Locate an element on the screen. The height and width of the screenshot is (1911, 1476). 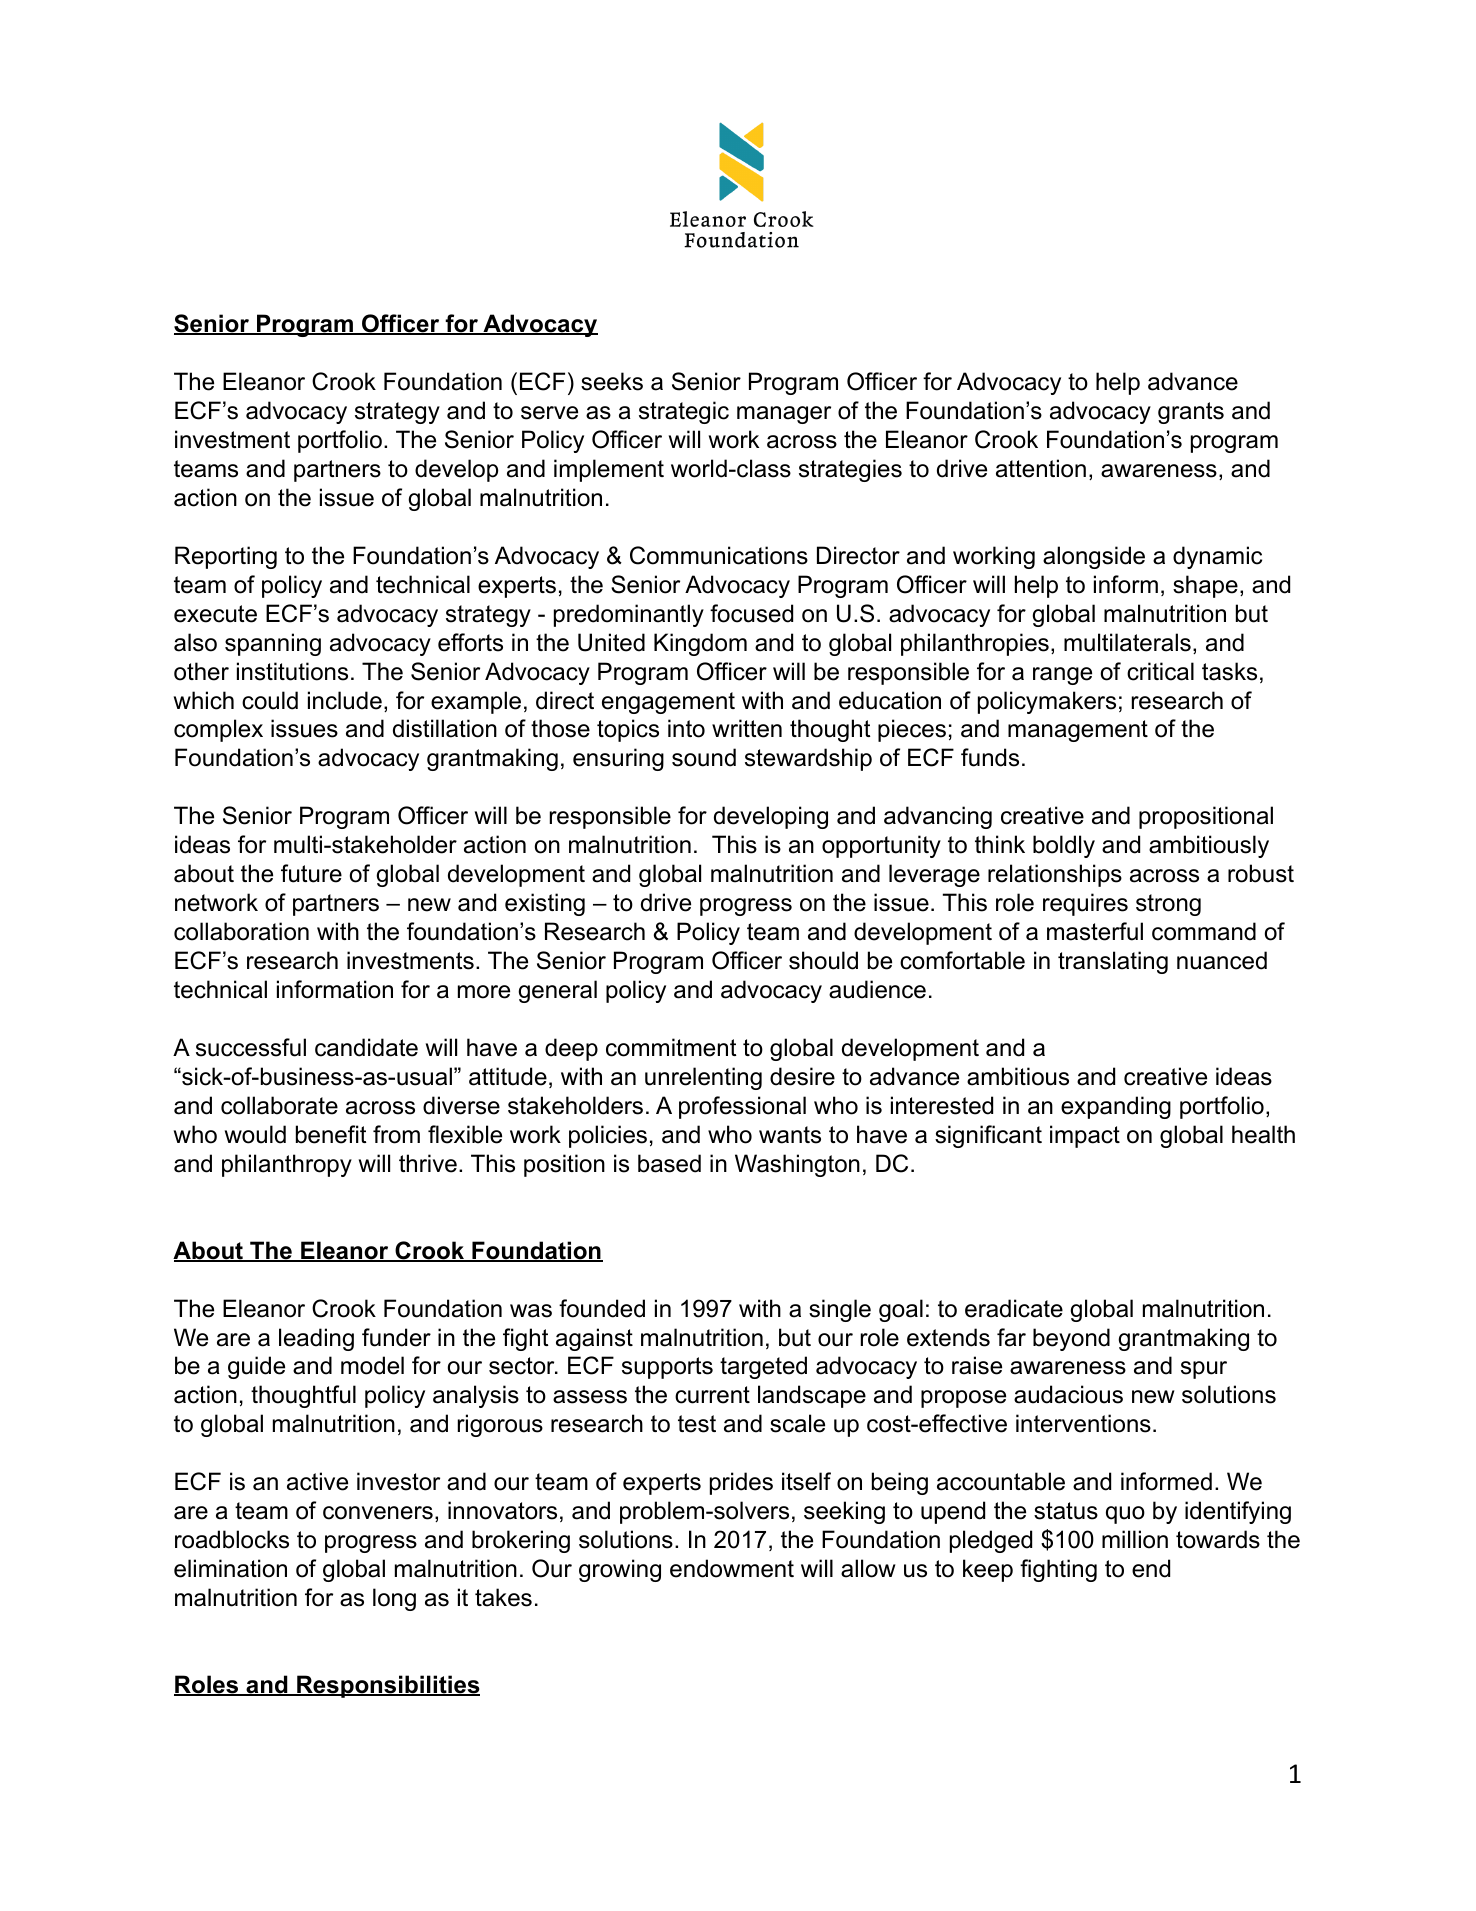
strategic is located at coordinates (684, 412).
